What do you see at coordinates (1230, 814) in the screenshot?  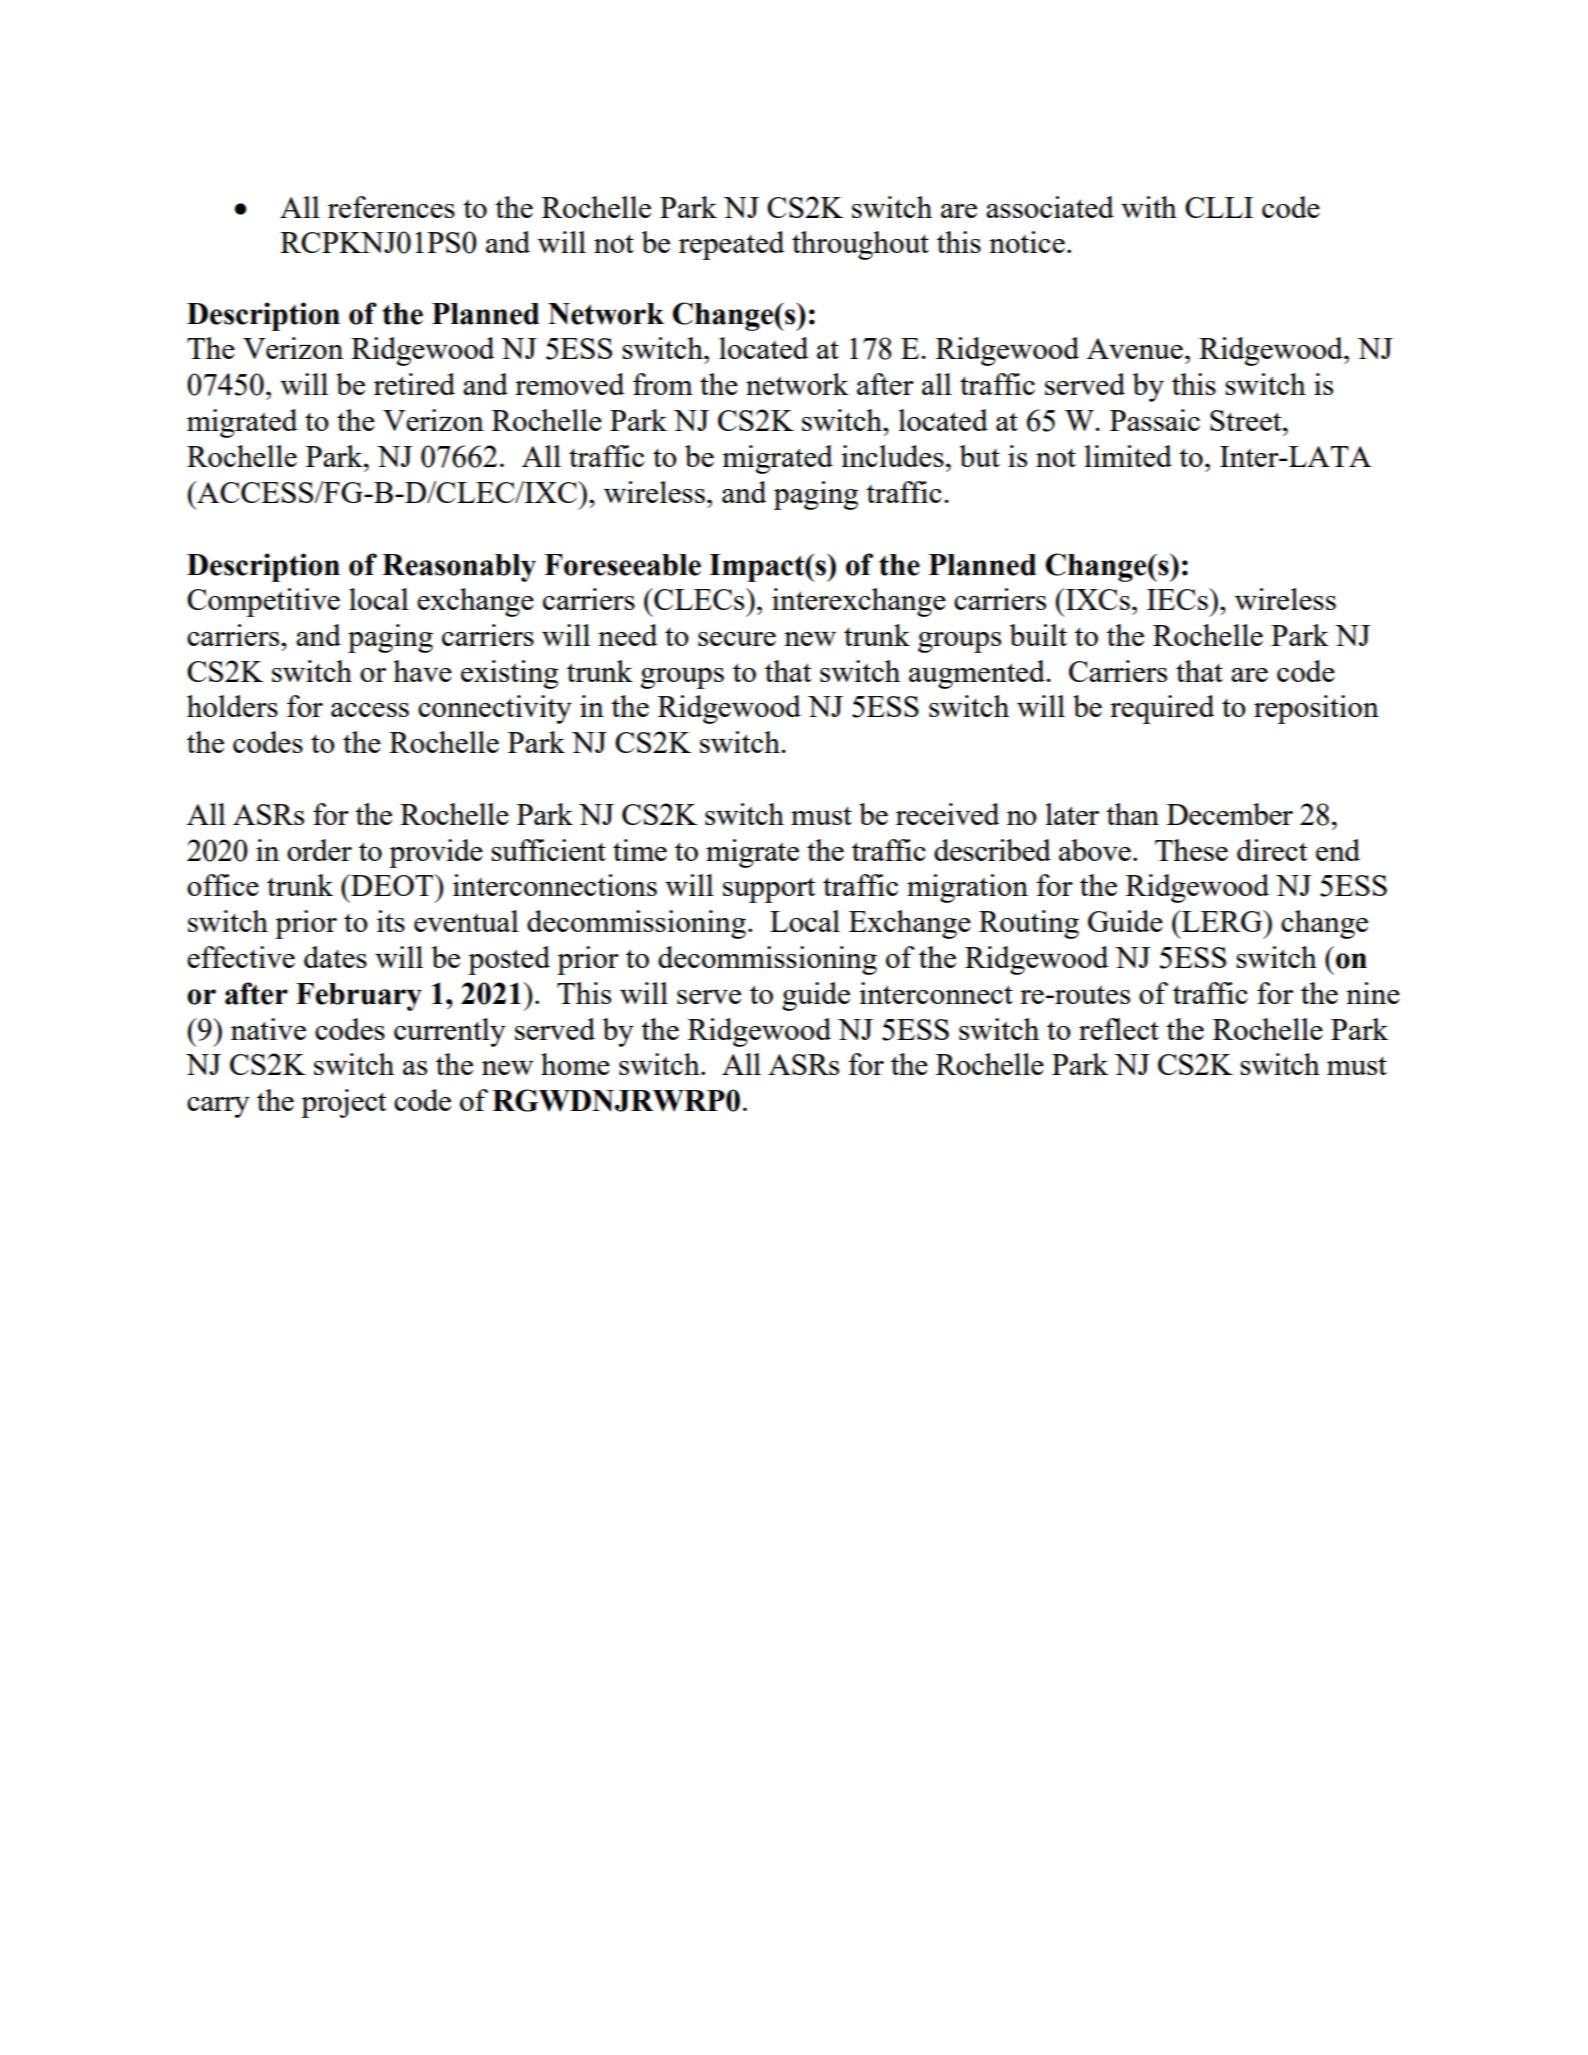 I see `December` at bounding box center [1230, 814].
